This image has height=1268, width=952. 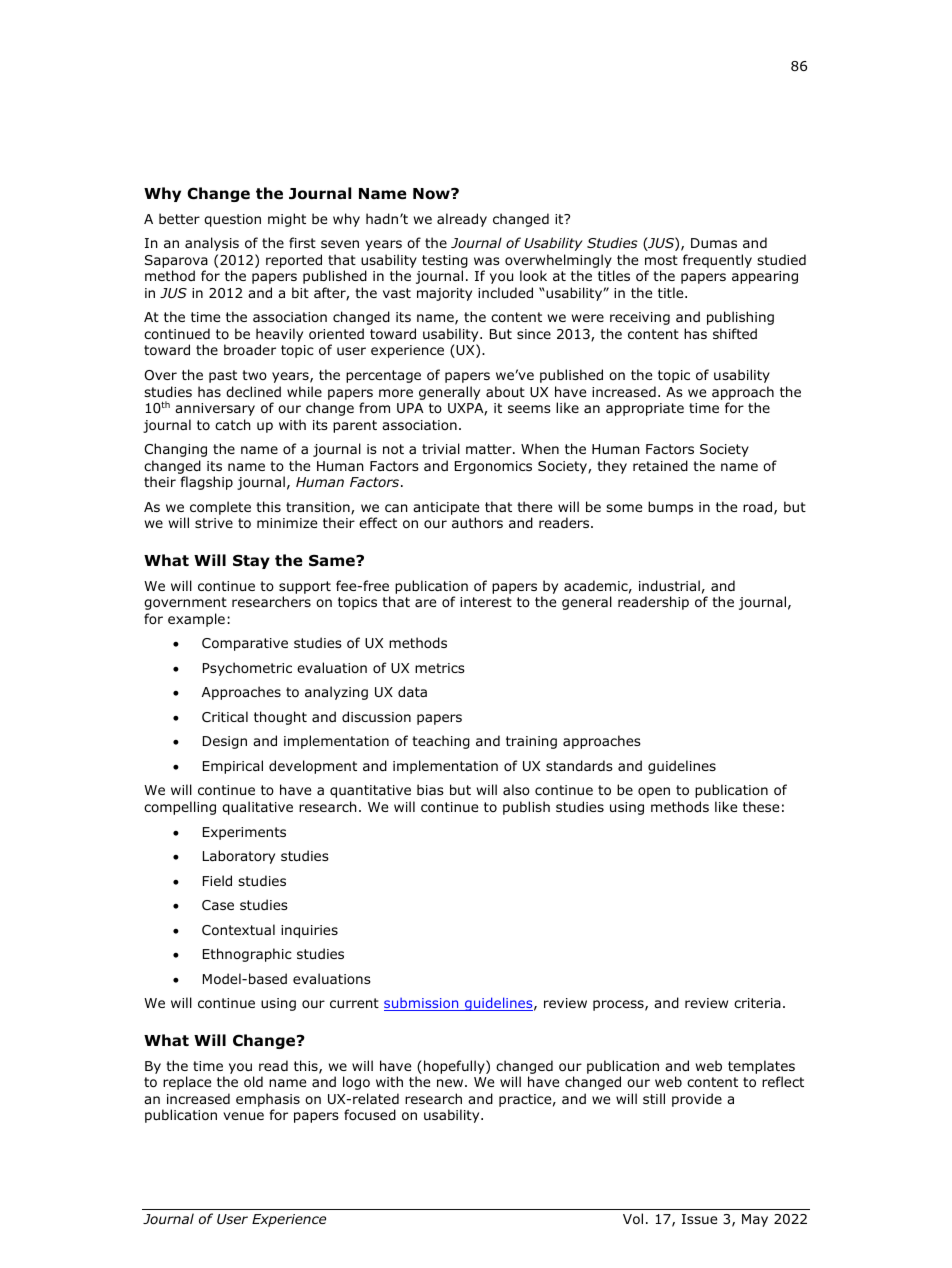 What do you see at coordinates (487, 261) in the image?
I see `was` at bounding box center [487, 261].
